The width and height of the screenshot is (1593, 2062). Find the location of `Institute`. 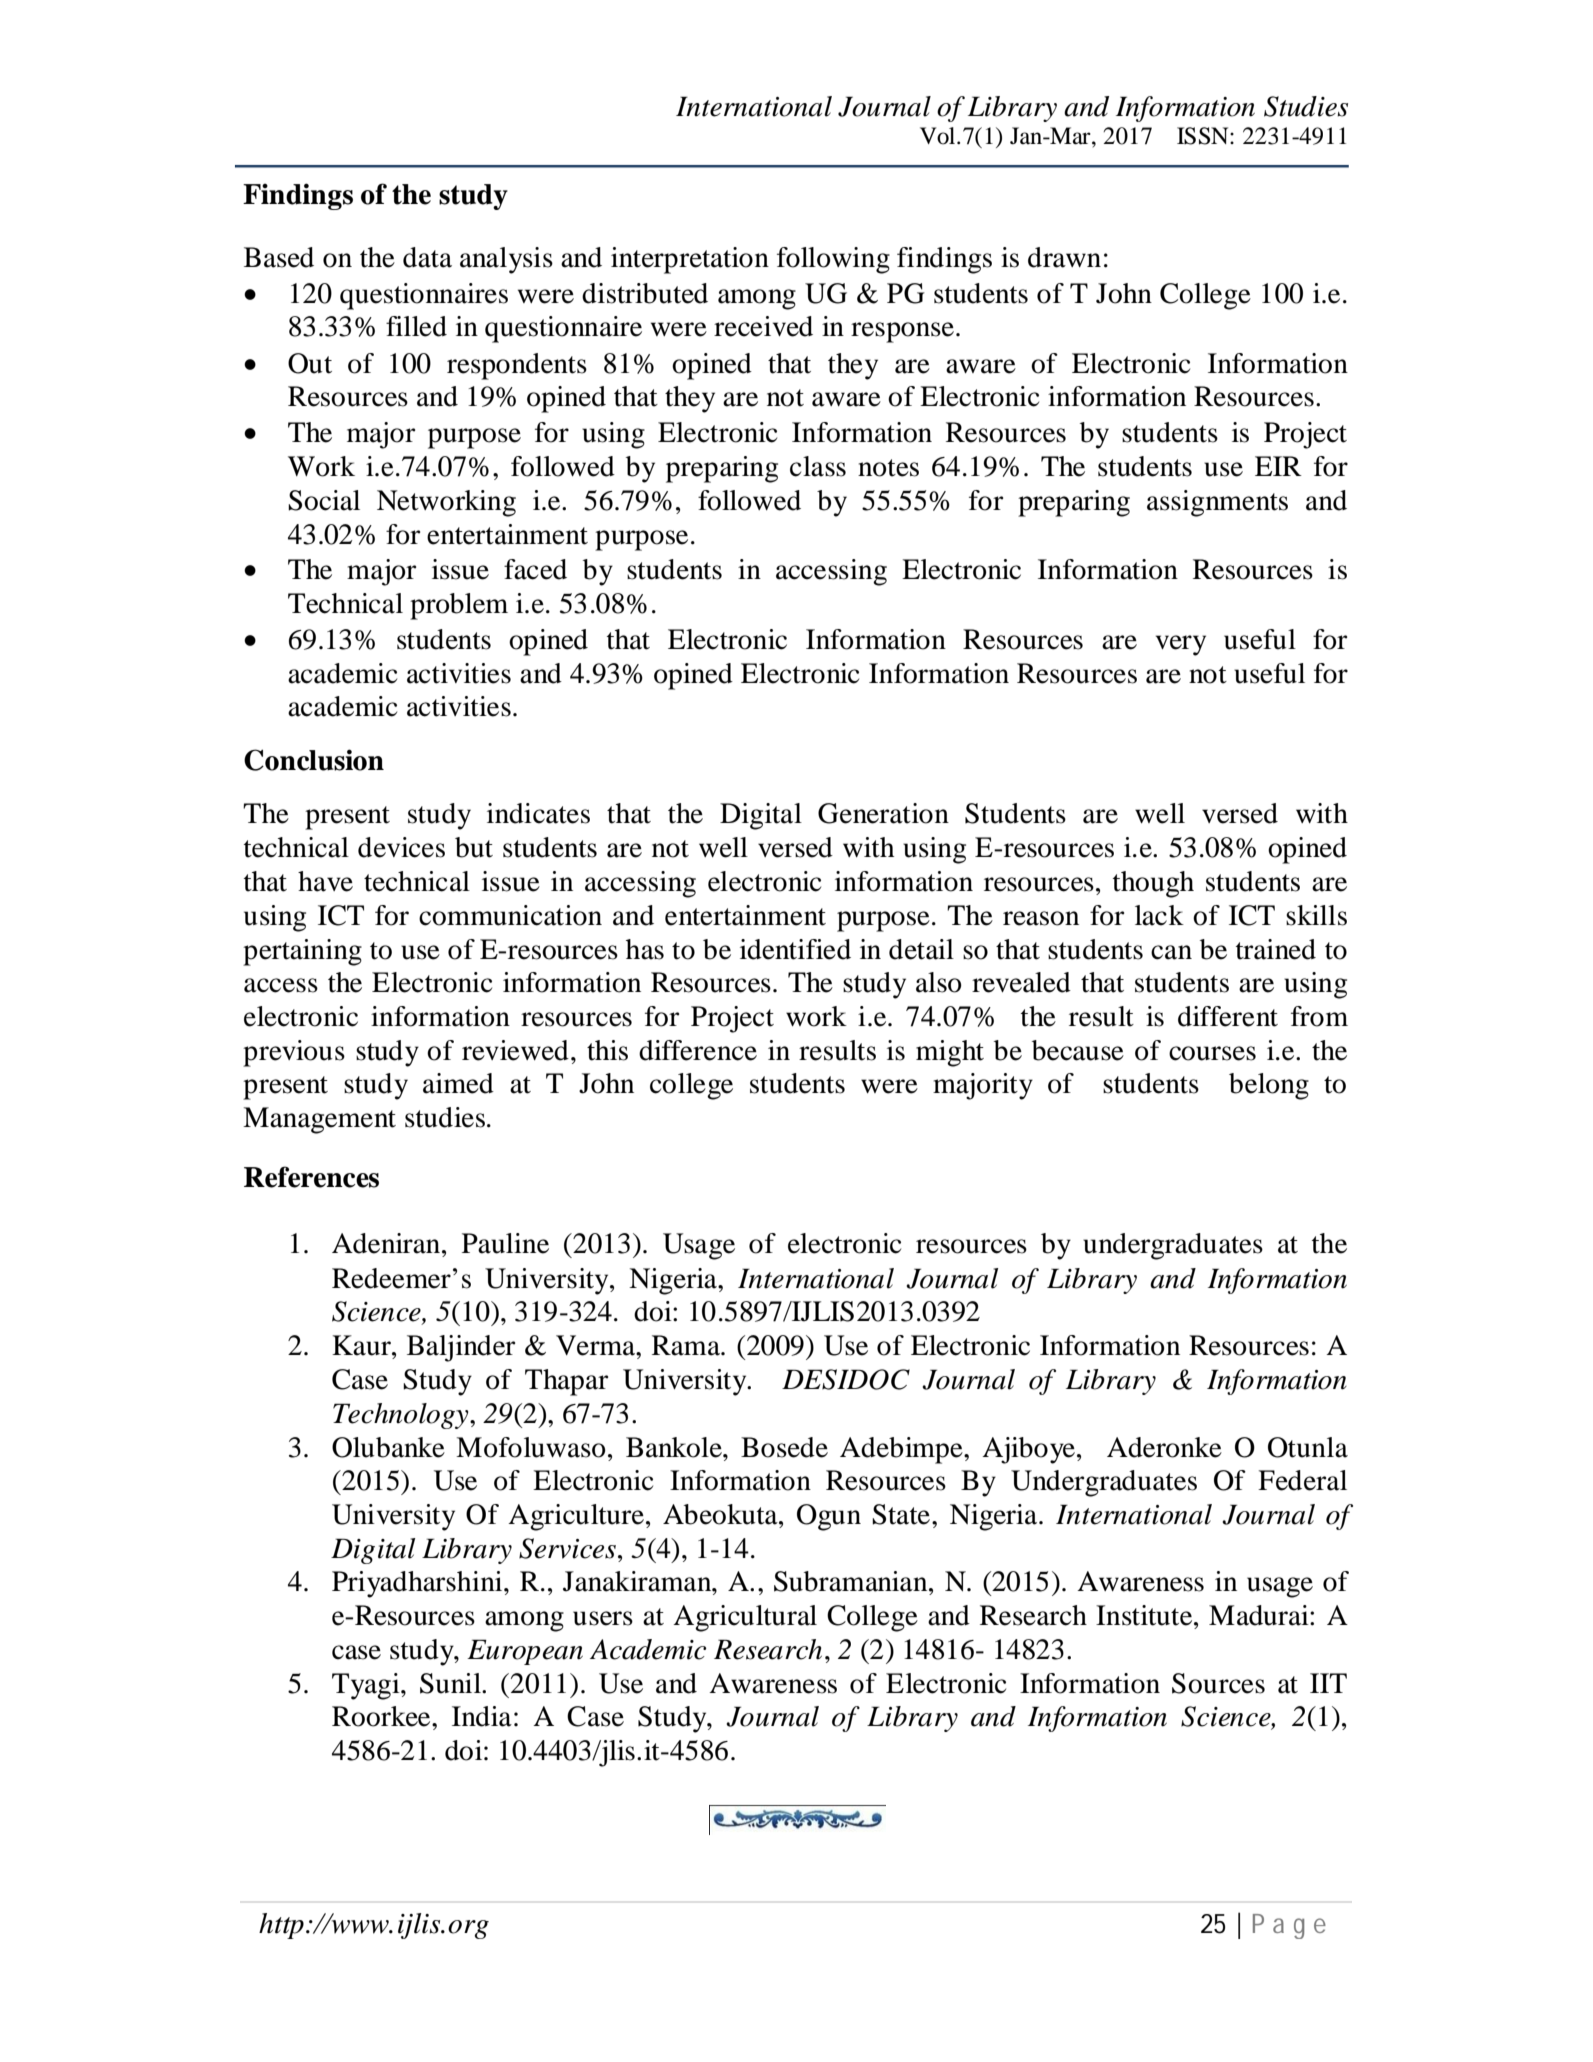

Institute is located at coordinates (1145, 1615).
